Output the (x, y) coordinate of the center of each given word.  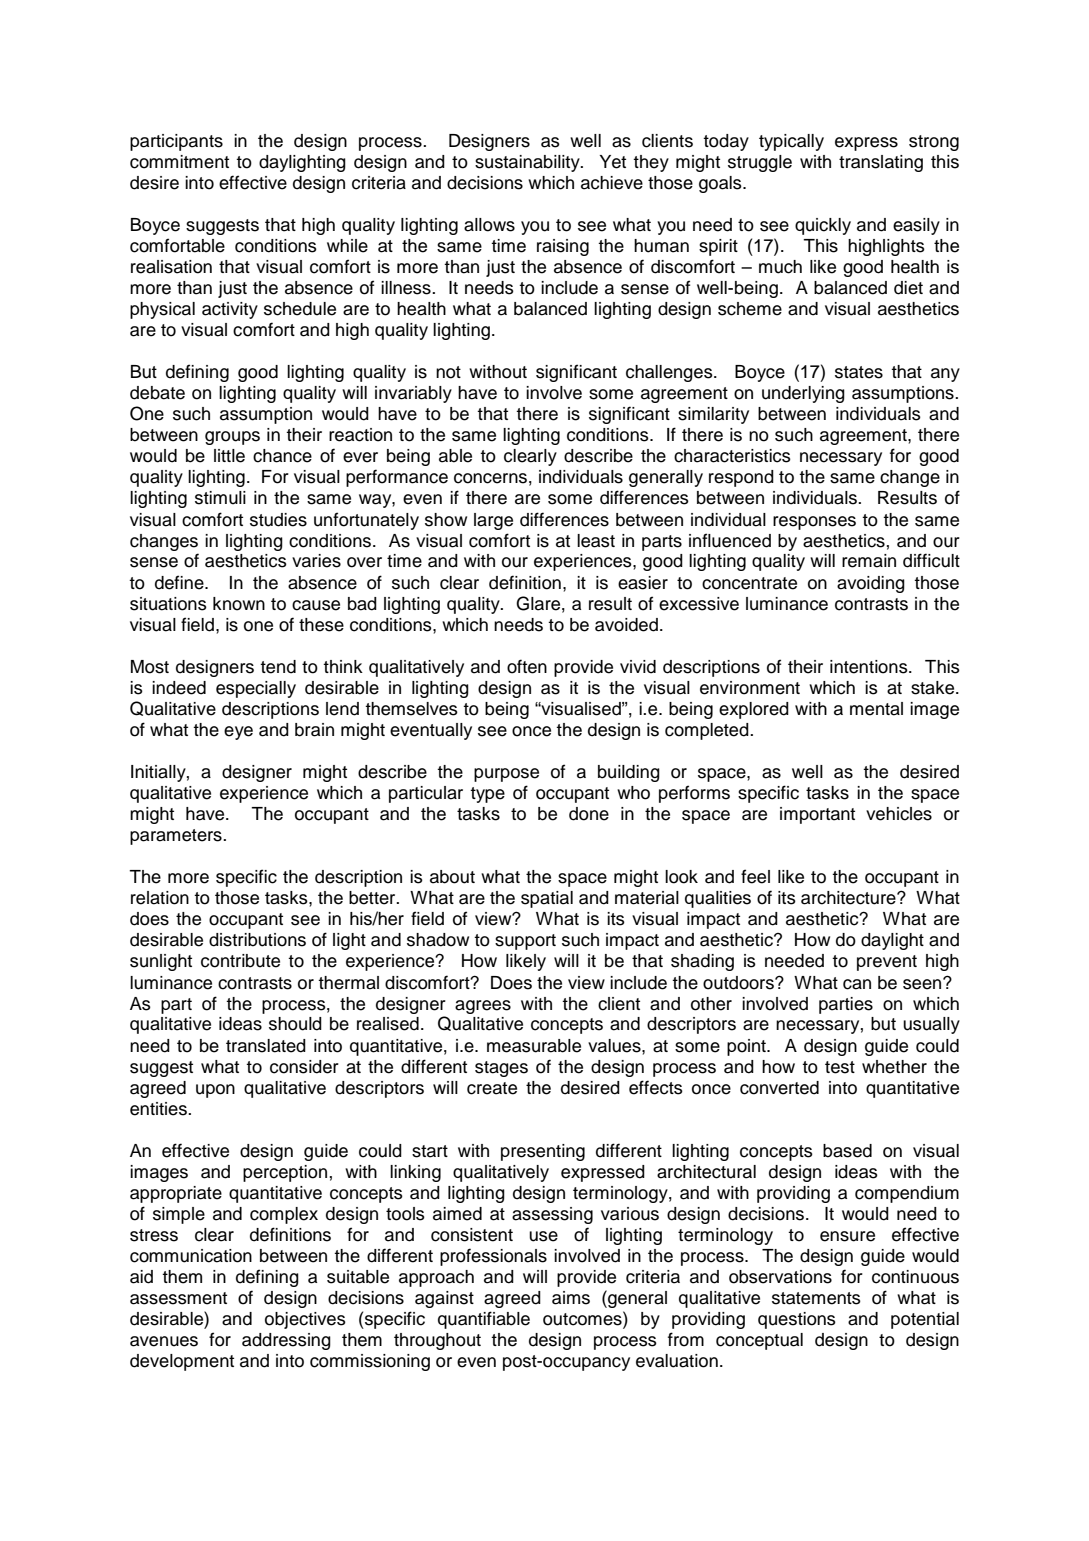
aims (571, 1298)
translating (881, 163)
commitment (179, 162)
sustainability (528, 163)
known (239, 604)
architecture (849, 898)
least (596, 541)
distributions (257, 940)
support (525, 942)
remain (869, 561)
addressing (286, 1341)
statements (816, 1298)
